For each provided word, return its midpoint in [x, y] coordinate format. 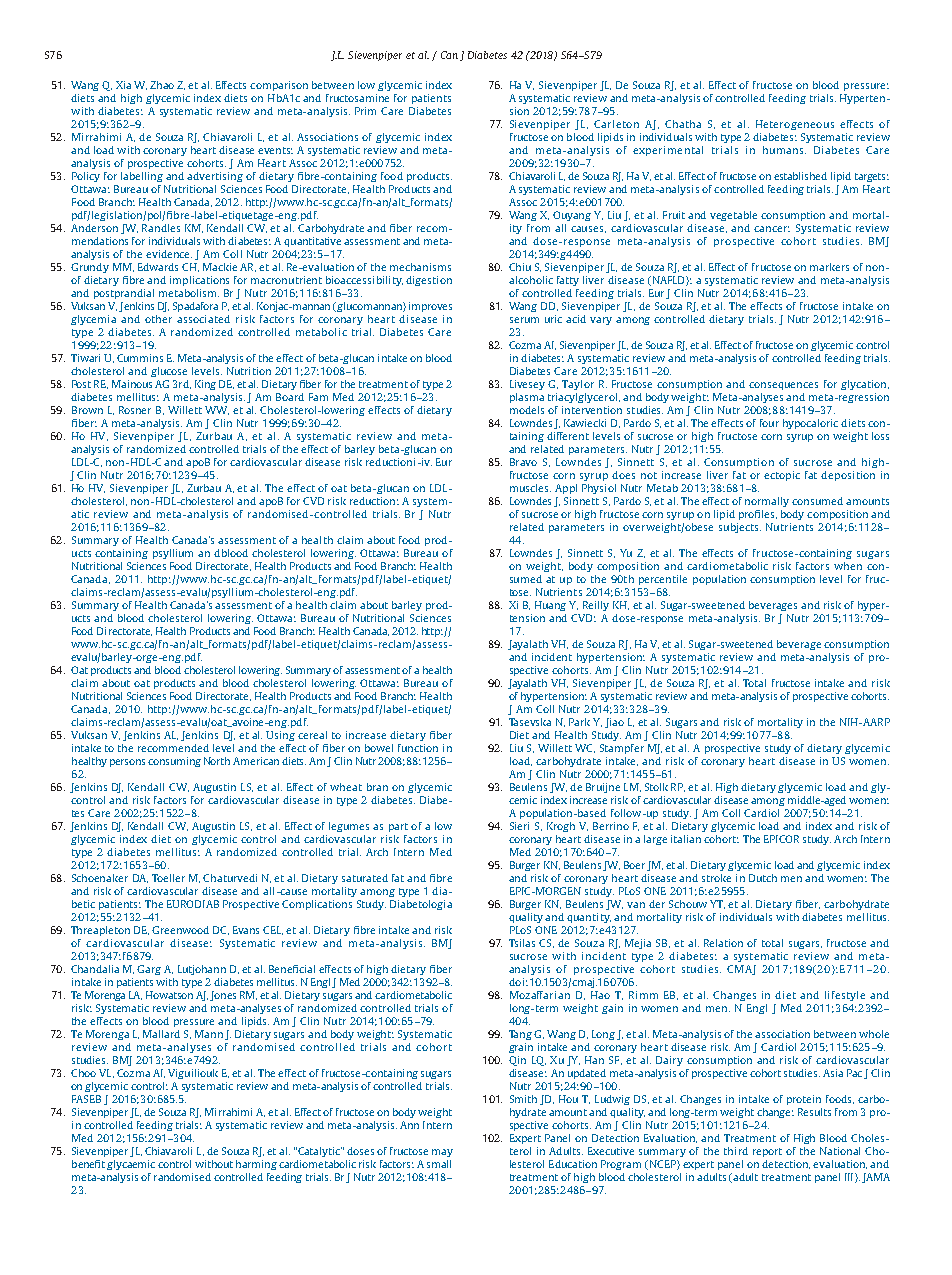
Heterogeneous [795, 125]
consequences [783, 386]
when [848, 566]
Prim [365, 111]
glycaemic [131, 1165]
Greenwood [180, 930]
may [442, 1153]
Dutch [763, 878]
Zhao [162, 85]
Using [280, 736]
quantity [589, 918]
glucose [169, 372]
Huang [550, 606]
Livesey [527, 385]
